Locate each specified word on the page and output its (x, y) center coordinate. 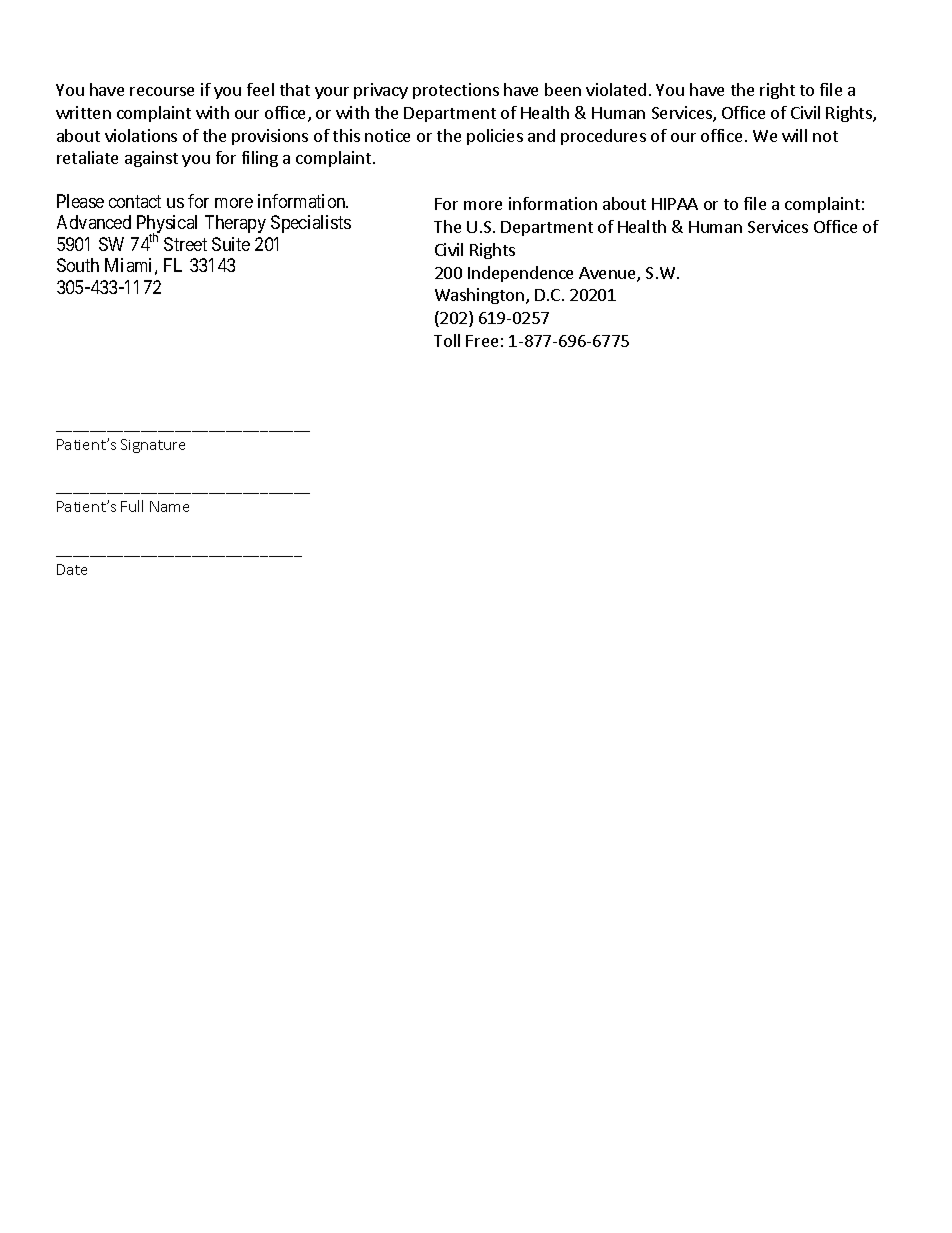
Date (72, 569)
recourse (162, 91)
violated (616, 89)
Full (132, 506)
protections (456, 91)
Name (169, 506)
